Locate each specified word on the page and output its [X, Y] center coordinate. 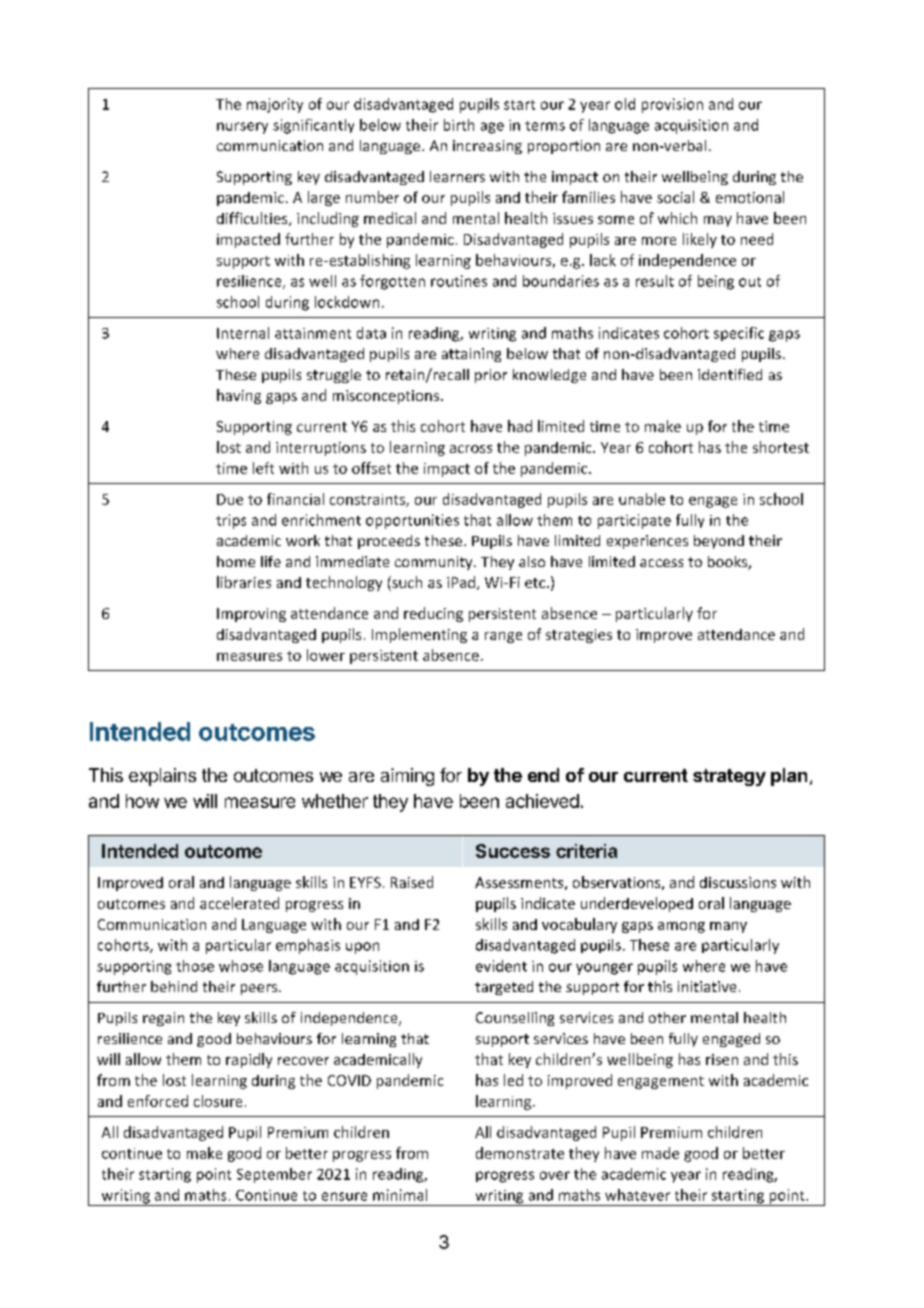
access [661, 563]
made [660, 1153]
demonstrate [520, 1153]
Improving [251, 615]
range [503, 637]
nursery [242, 128]
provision [672, 105]
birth [459, 125]
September [274, 1175]
